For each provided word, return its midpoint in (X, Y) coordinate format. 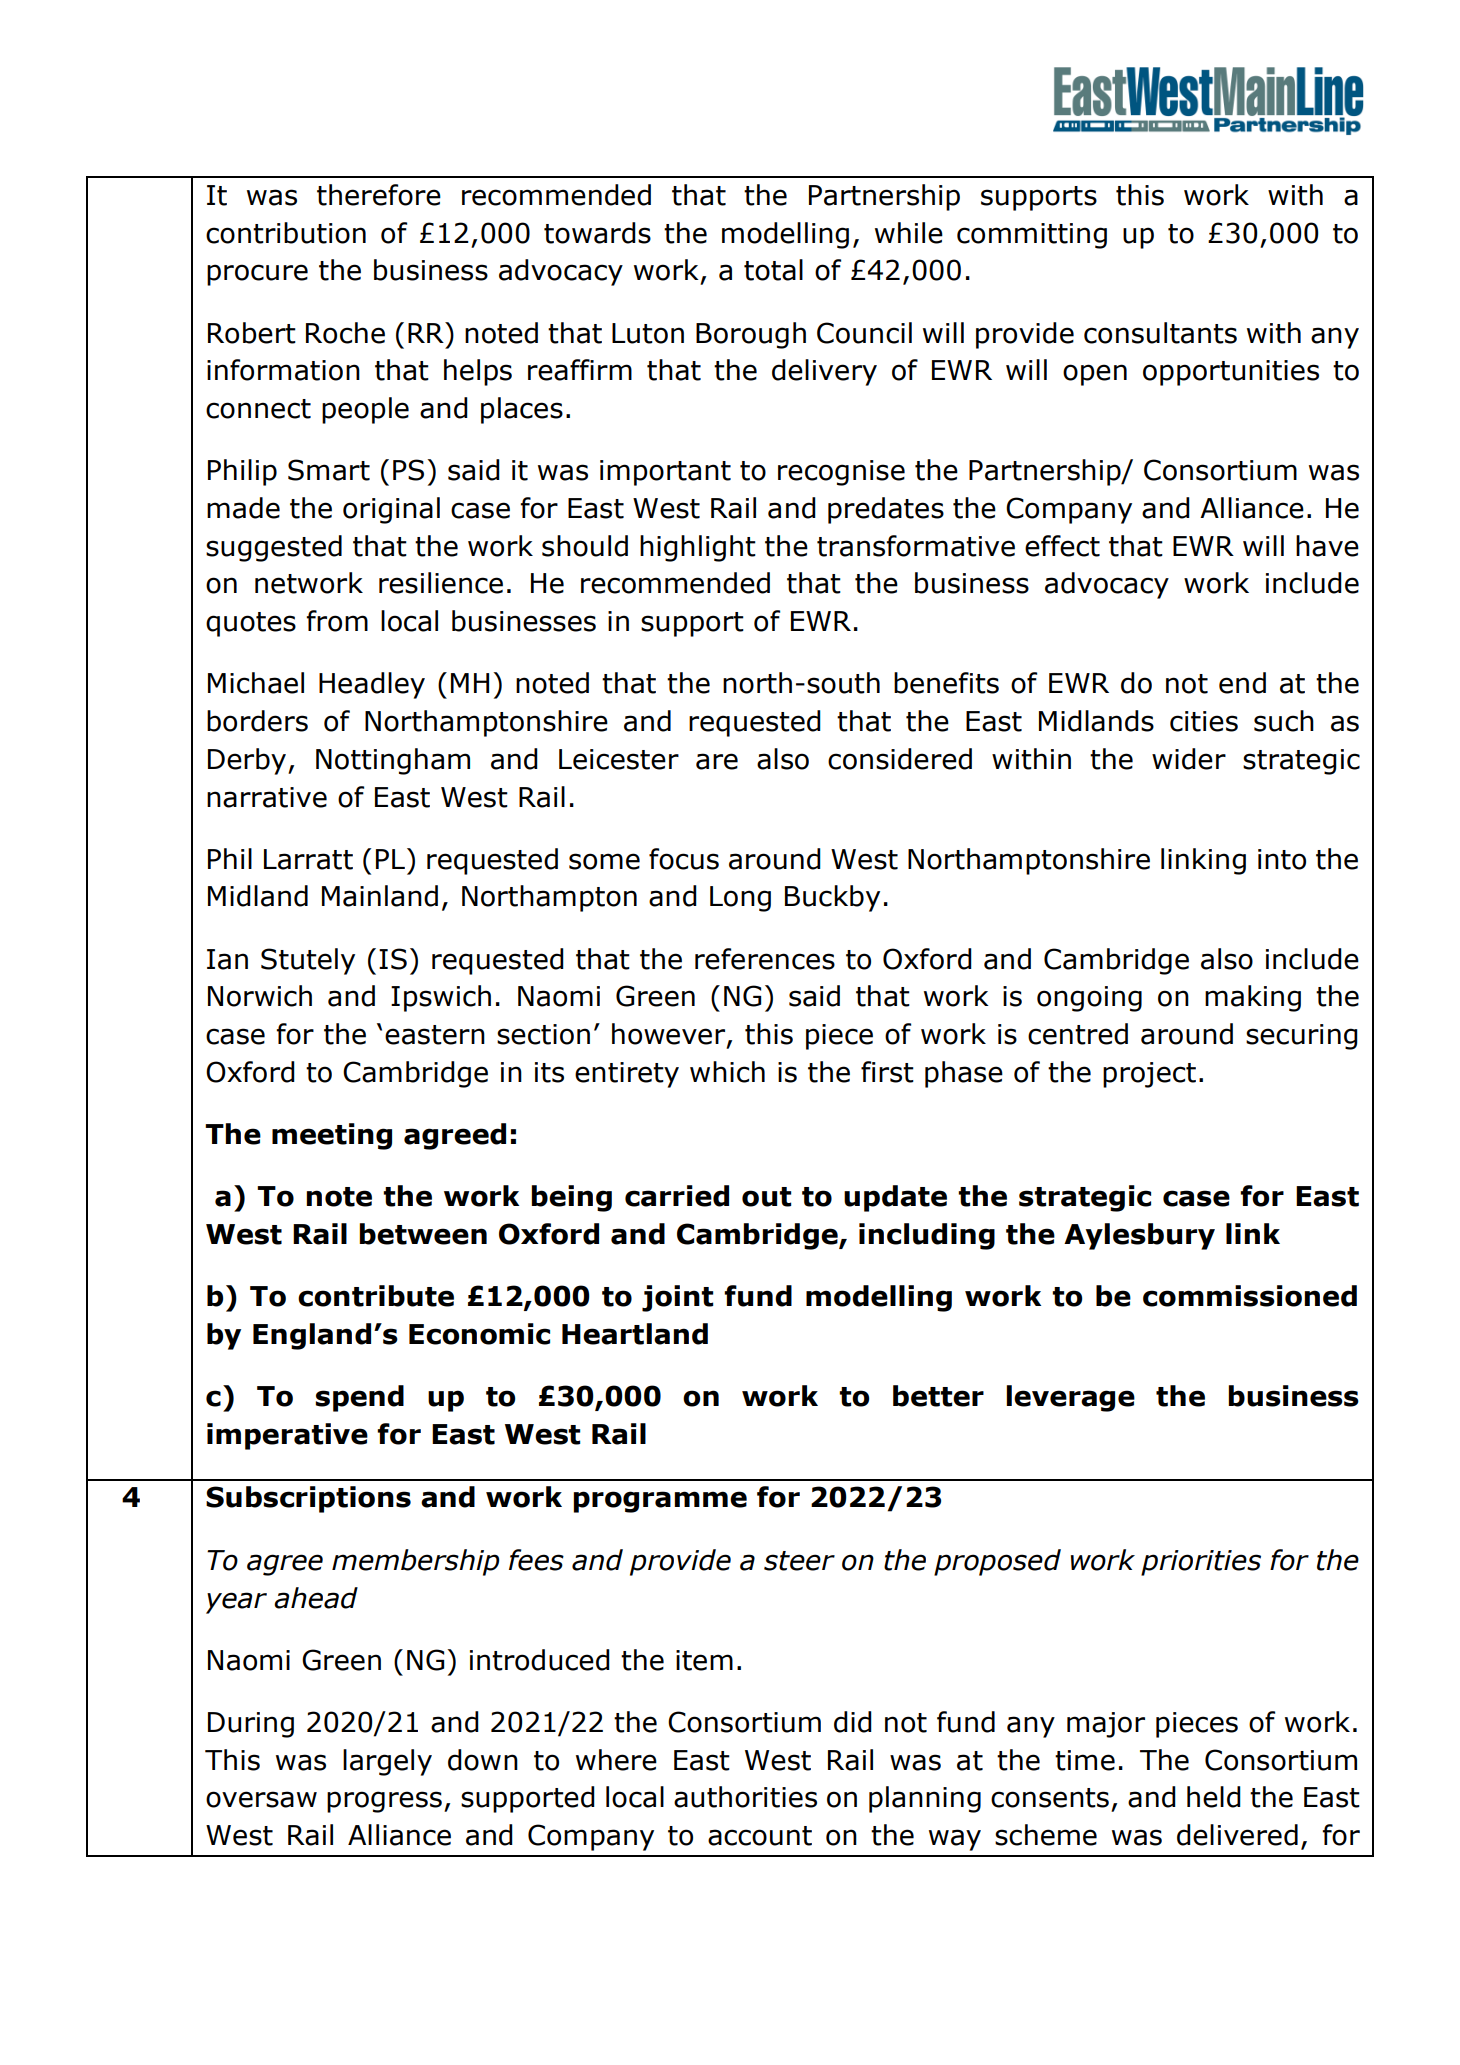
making (1253, 998)
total (773, 270)
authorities (745, 1797)
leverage (1070, 1398)
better (938, 1396)
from (337, 621)
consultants (1160, 333)
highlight (698, 548)
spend (359, 1398)
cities (1204, 721)
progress (384, 1802)
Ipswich (441, 998)
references (765, 959)
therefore (379, 195)
